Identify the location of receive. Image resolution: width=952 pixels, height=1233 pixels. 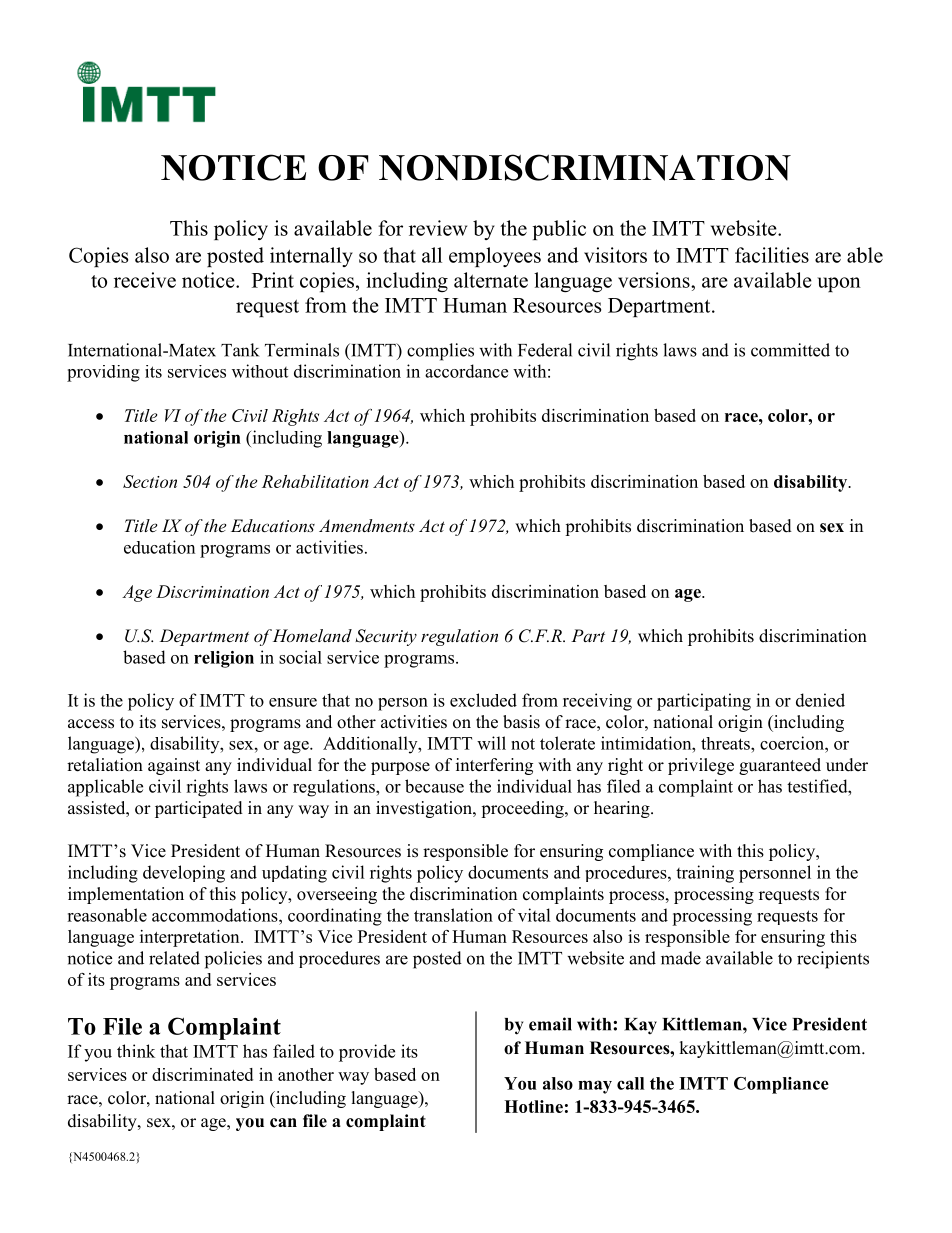
(145, 280).
